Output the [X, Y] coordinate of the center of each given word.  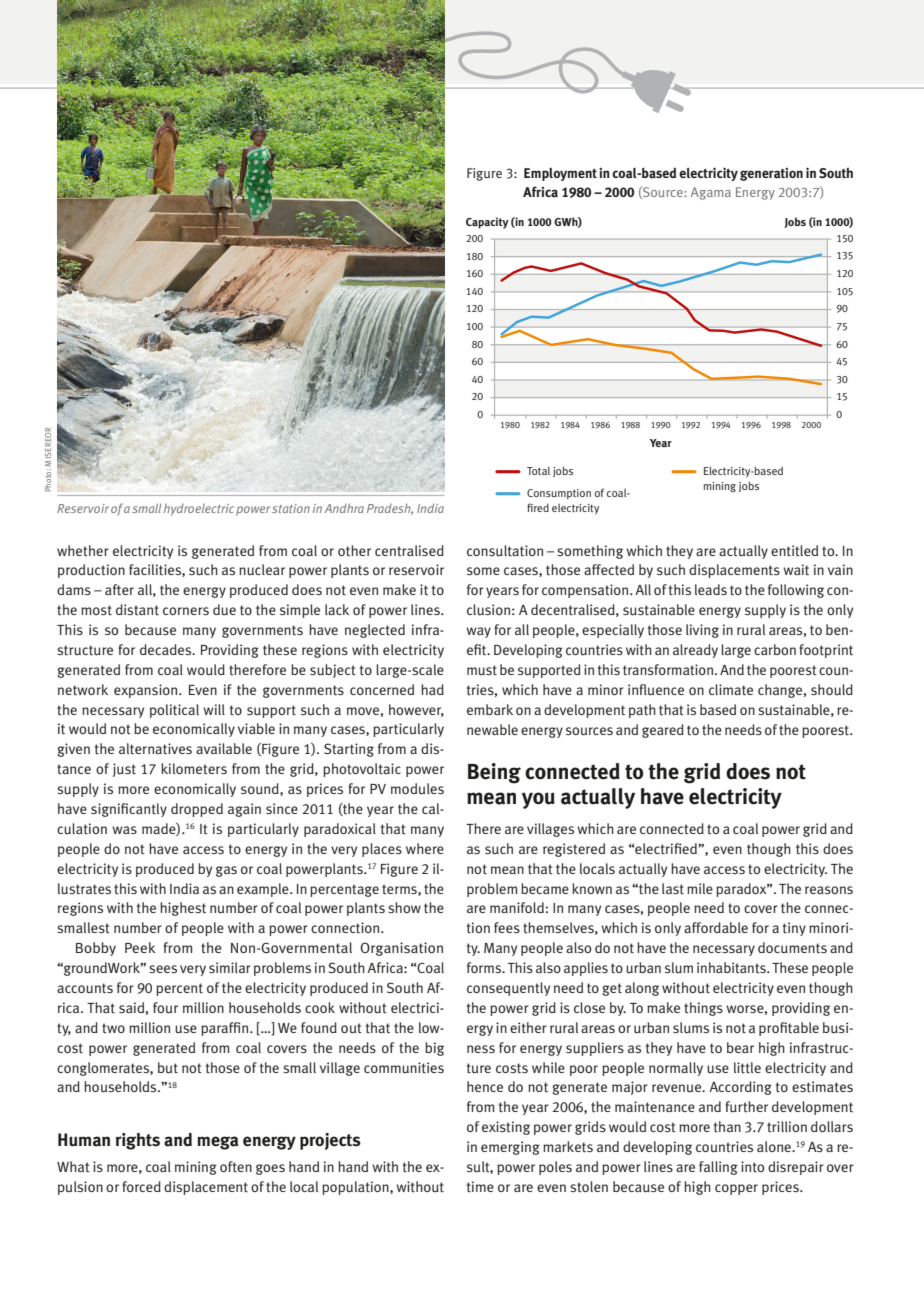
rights [138, 1141]
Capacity [487, 223]
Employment [560, 174]
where [425, 848]
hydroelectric [199, 510]
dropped [197, 810]
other [354, 551]
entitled [794, 551]
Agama [711, 193]
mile [700, 888]
